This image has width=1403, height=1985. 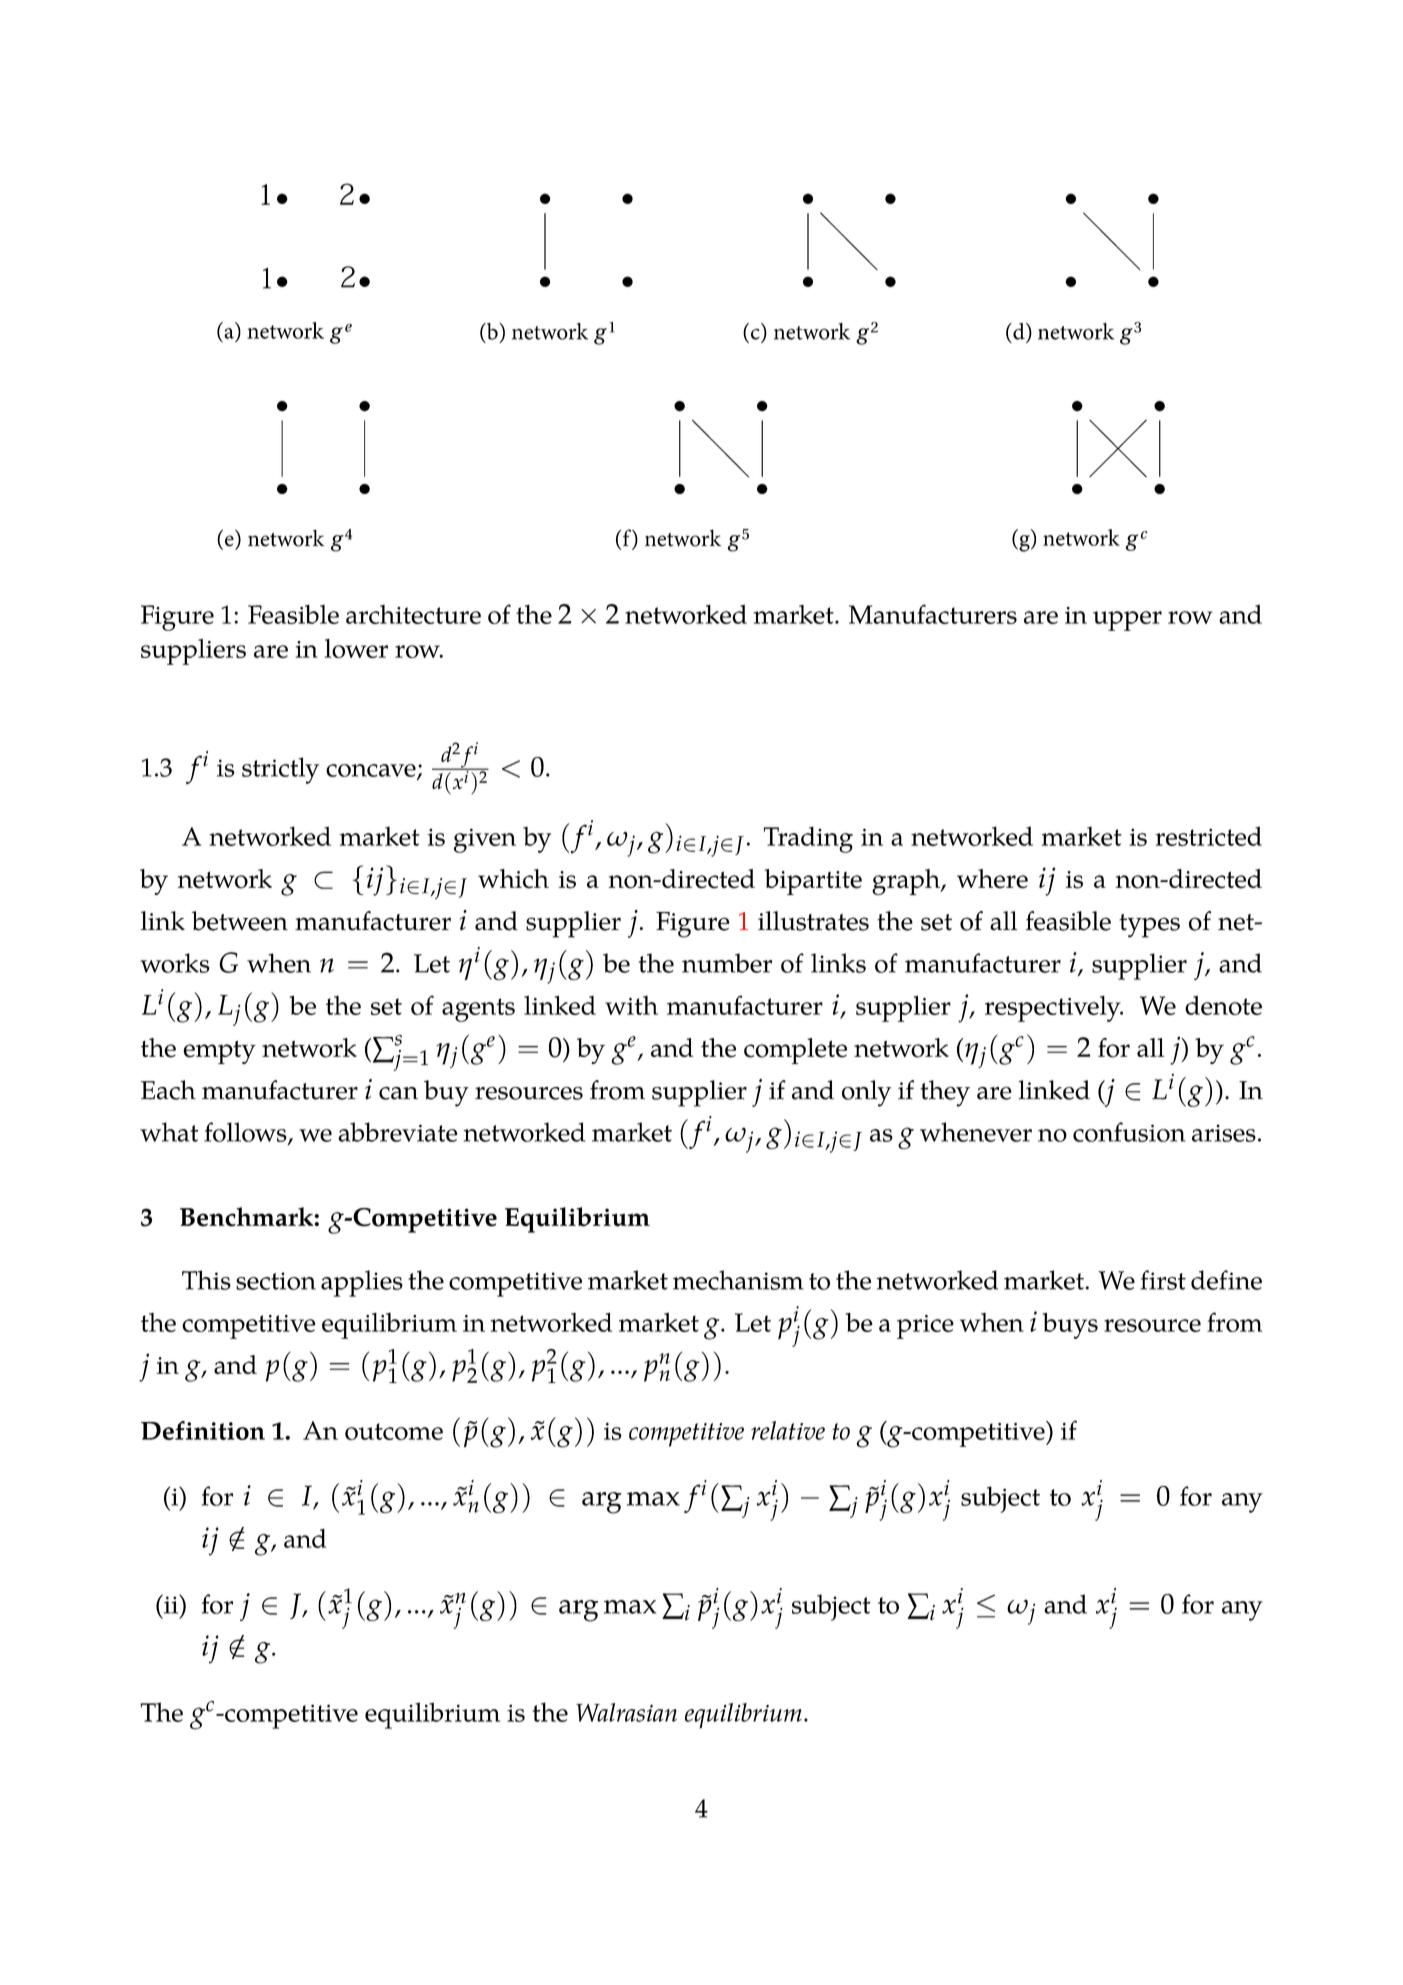 I want to click on lower, so click(x=356, y=648).
